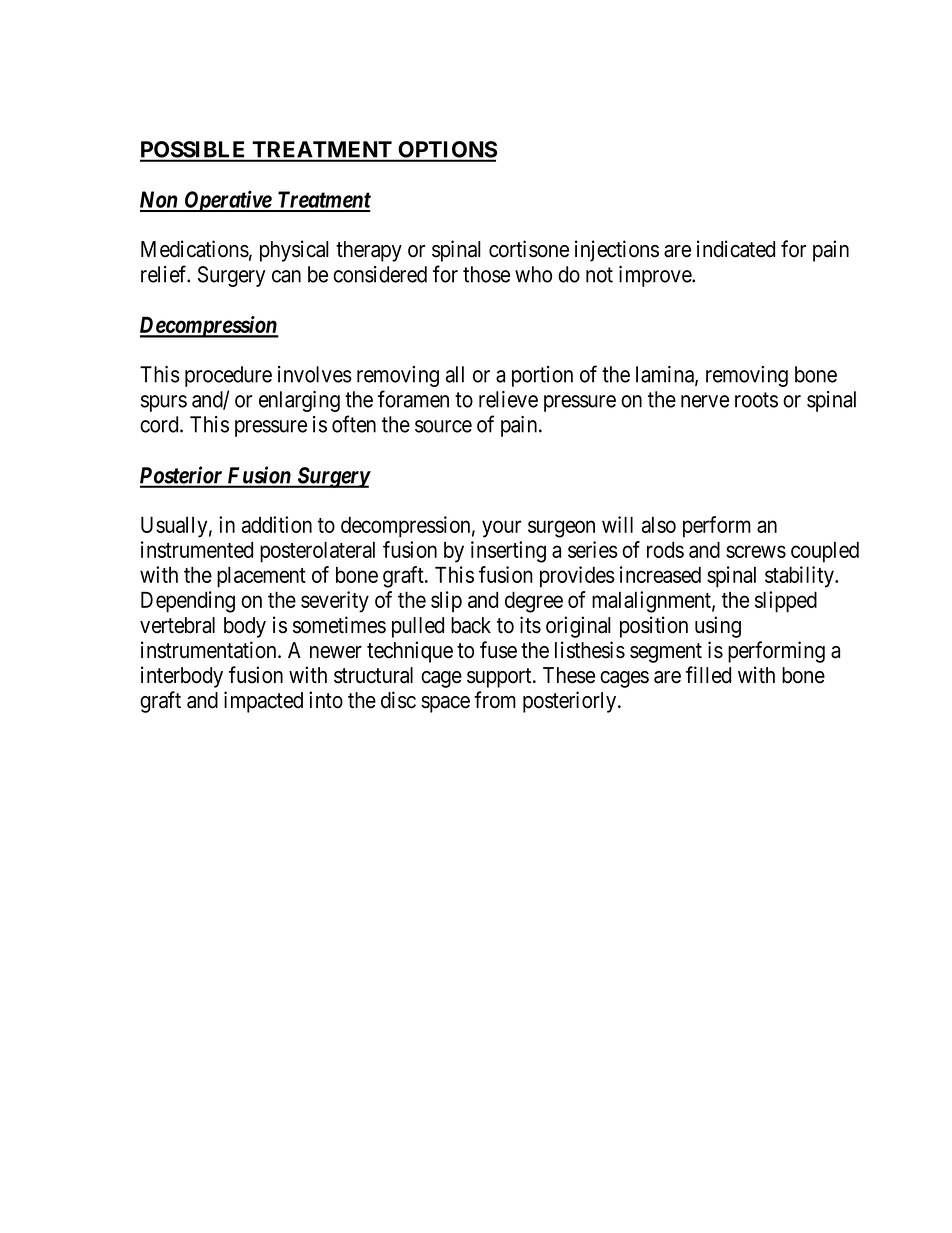 The height and width of the screenshot is (1233, 952). Describe the element at coordinates (160, 424) in the screenshot. I see `cord` at that location.
